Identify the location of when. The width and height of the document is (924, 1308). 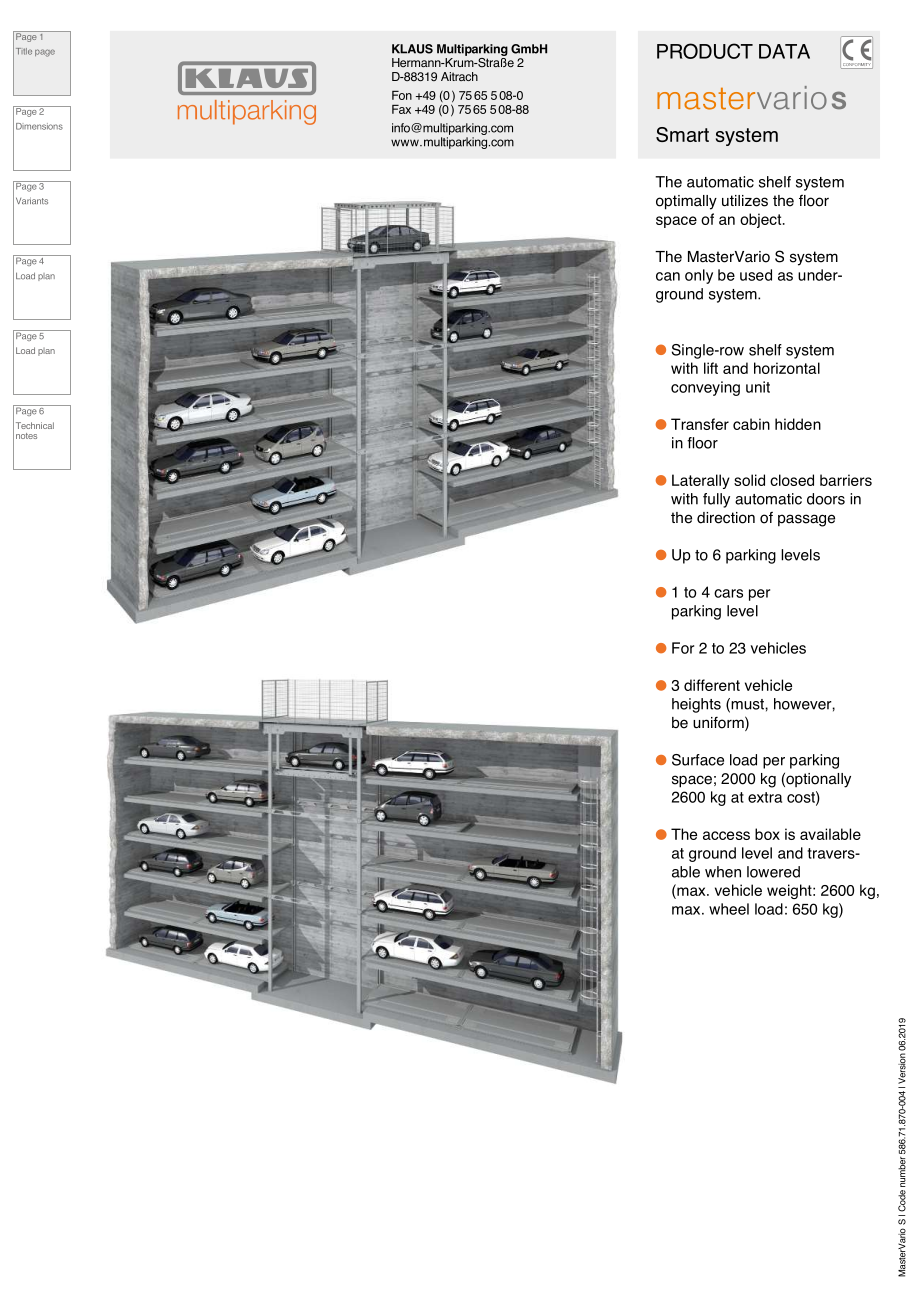
(723, 872).
